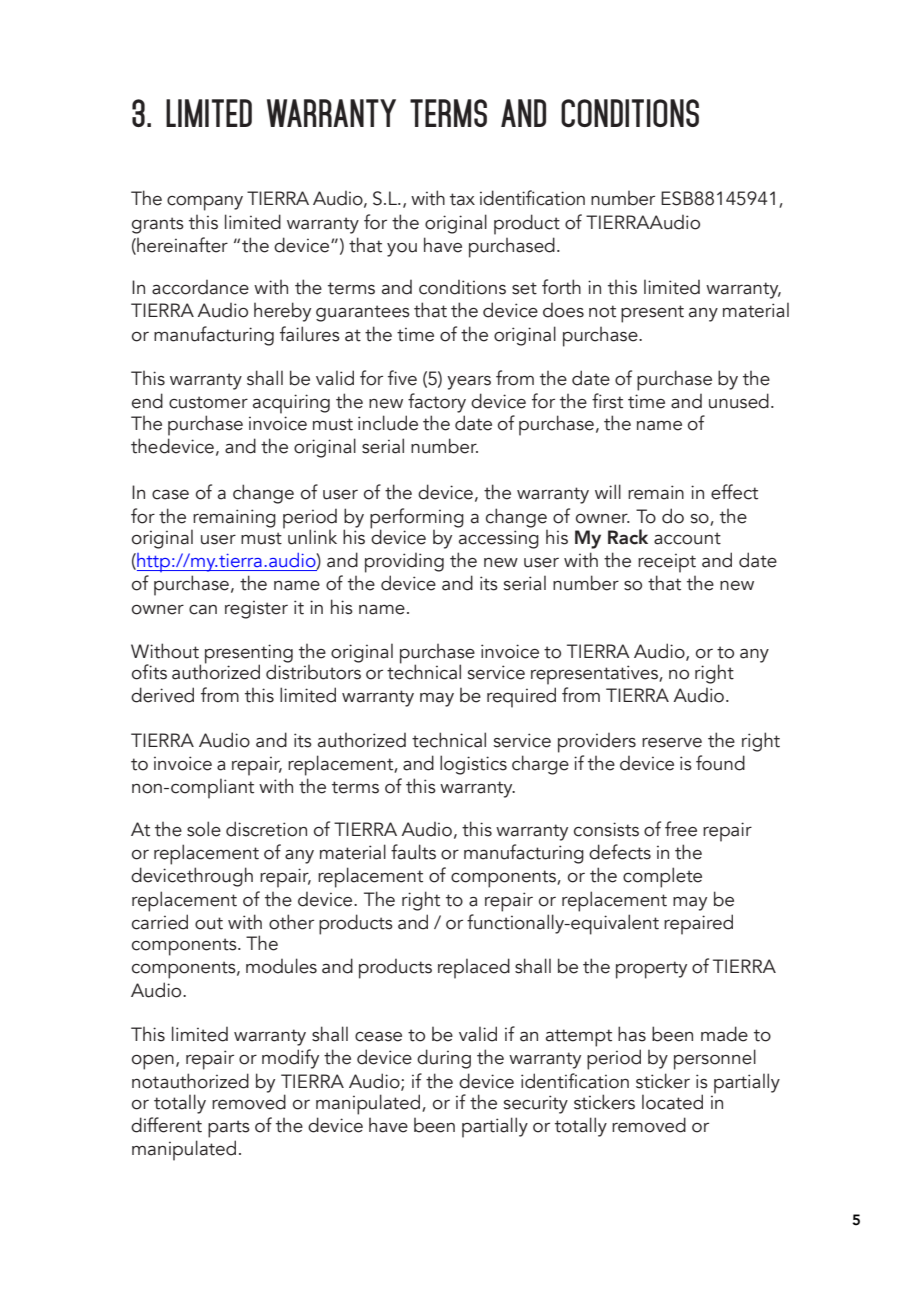  Describe the element at coordinates (687, 538) in the screenshot. I see `account` at that location.
